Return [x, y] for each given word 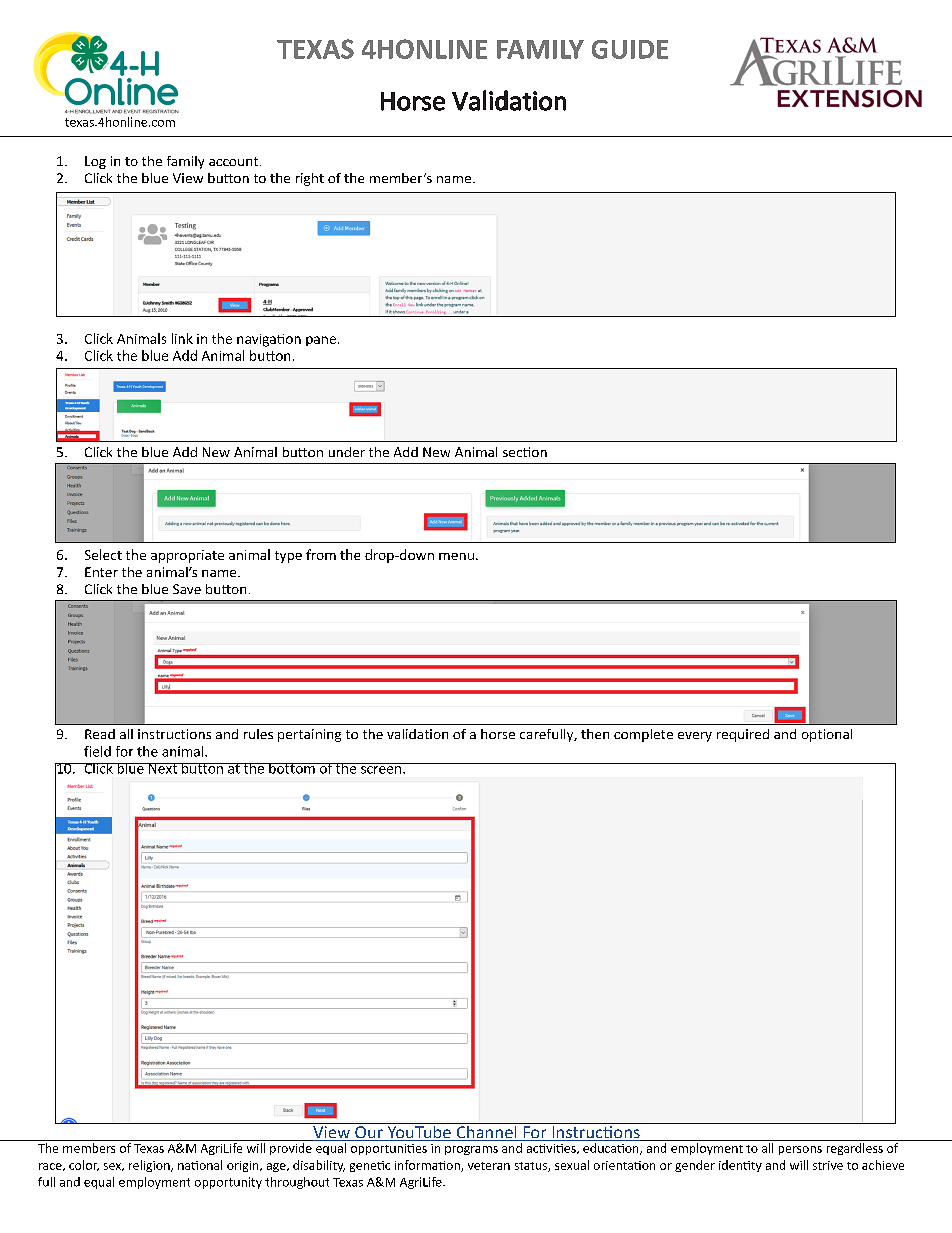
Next [162, 768]
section [525, 452]
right [310, 179]
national [200, 1165]
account [233, 161]
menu [456, 556]
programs [471, 1150]
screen [381, 770]
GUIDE [630, 49]
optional [827, 735]
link [182, 338]
